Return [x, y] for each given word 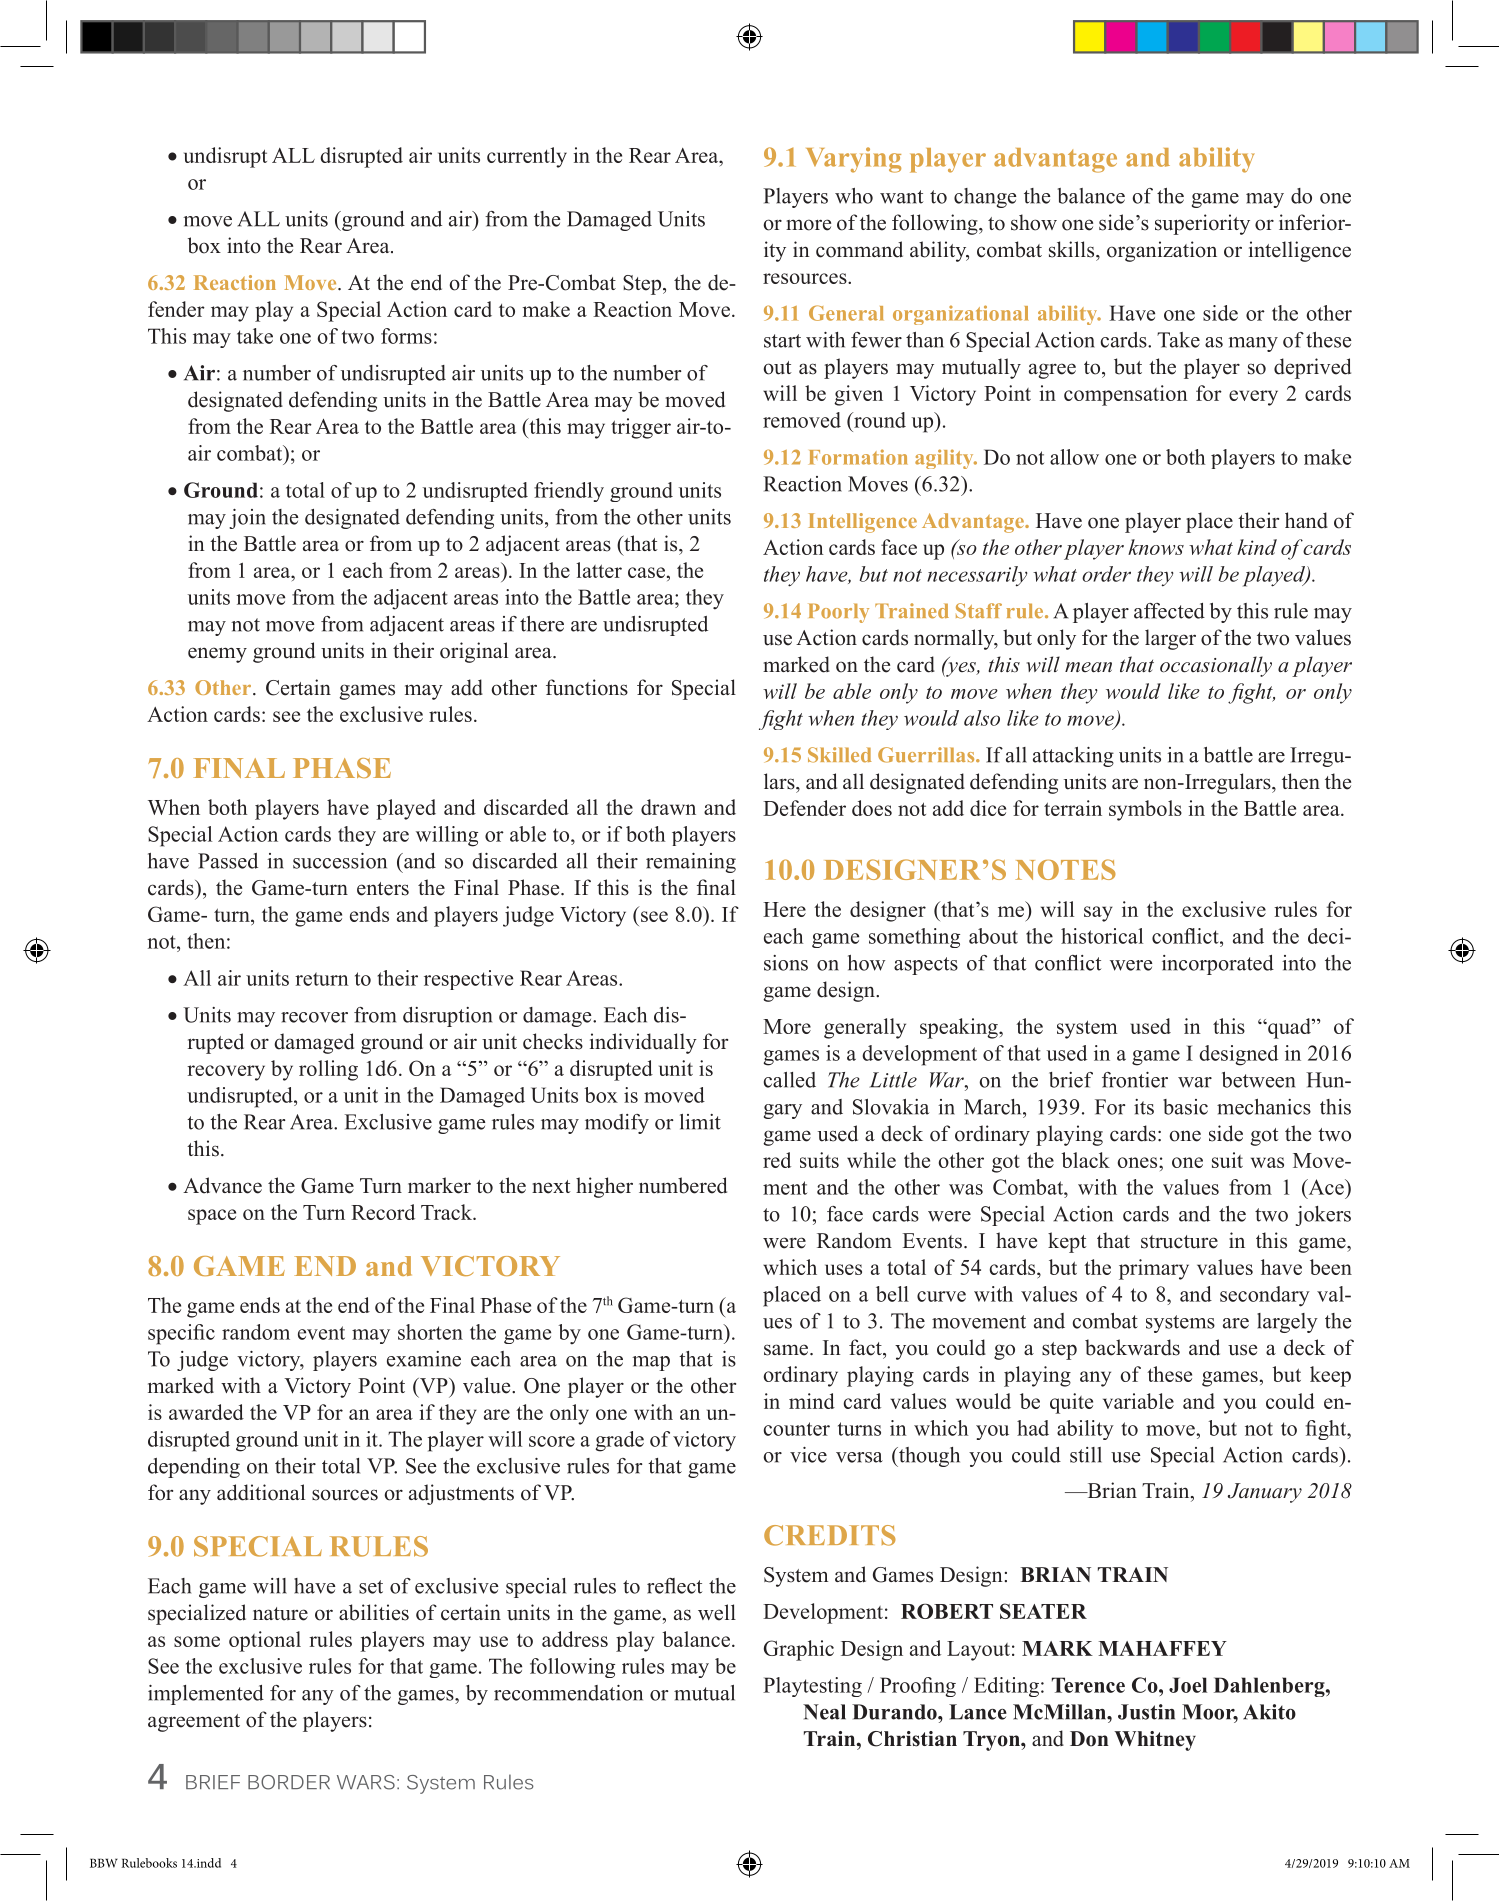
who [854, 196]
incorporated [1218, 965]
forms [406, 336]
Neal [824, 1712]
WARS [366, 1782]
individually [643, 1043]
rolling [328, 1070]
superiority [1202, 224]
